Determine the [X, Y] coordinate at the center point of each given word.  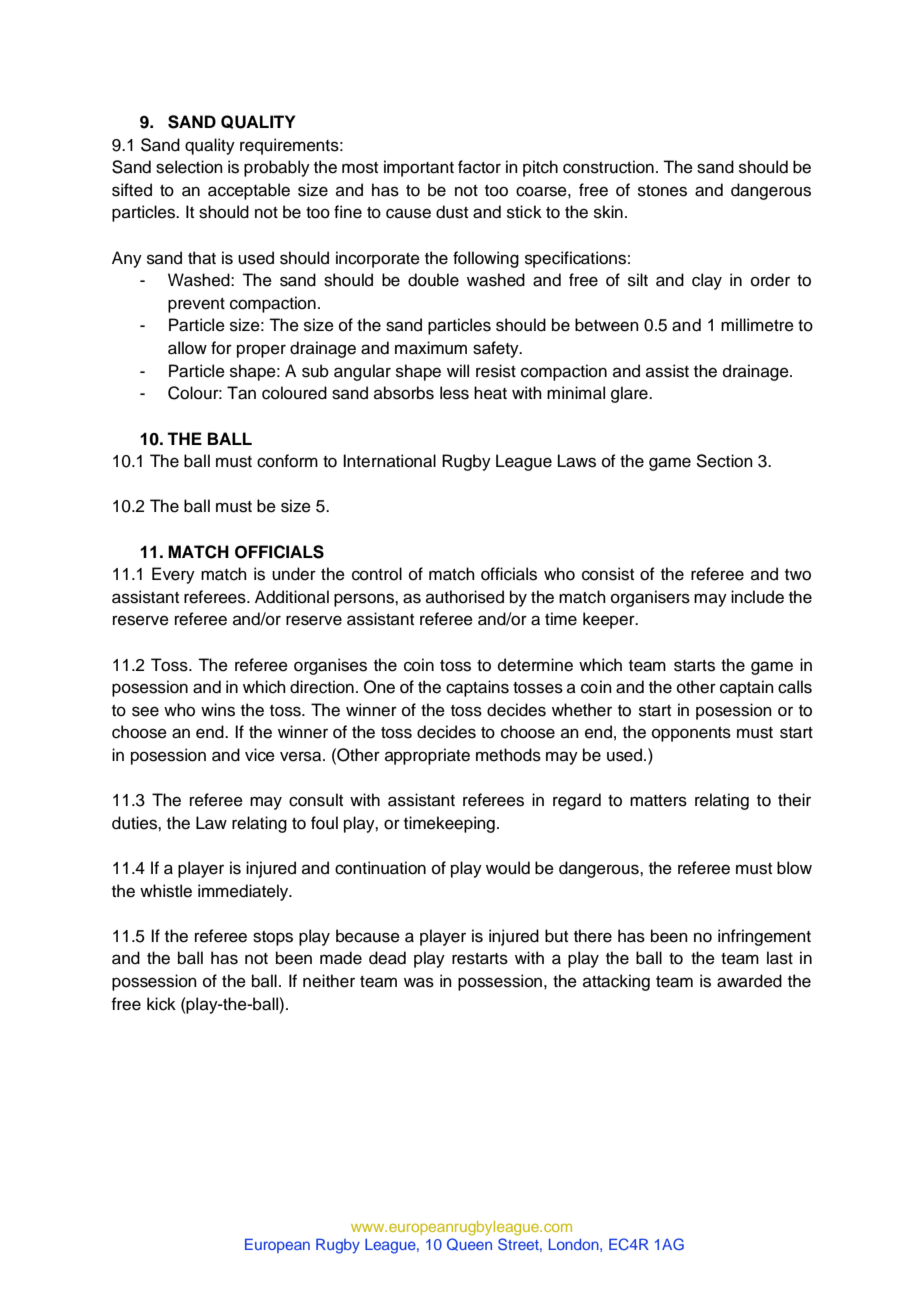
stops [273, 938]
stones [662, 191]
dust [452, 212]
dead [387, 958]
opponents [691, 734]
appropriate [427, 756]
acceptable [249, 191]
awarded [749, 981]
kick [161, 1004]
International [389, 461]
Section [724, 461]
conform [287, 461]
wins [218, 710]
